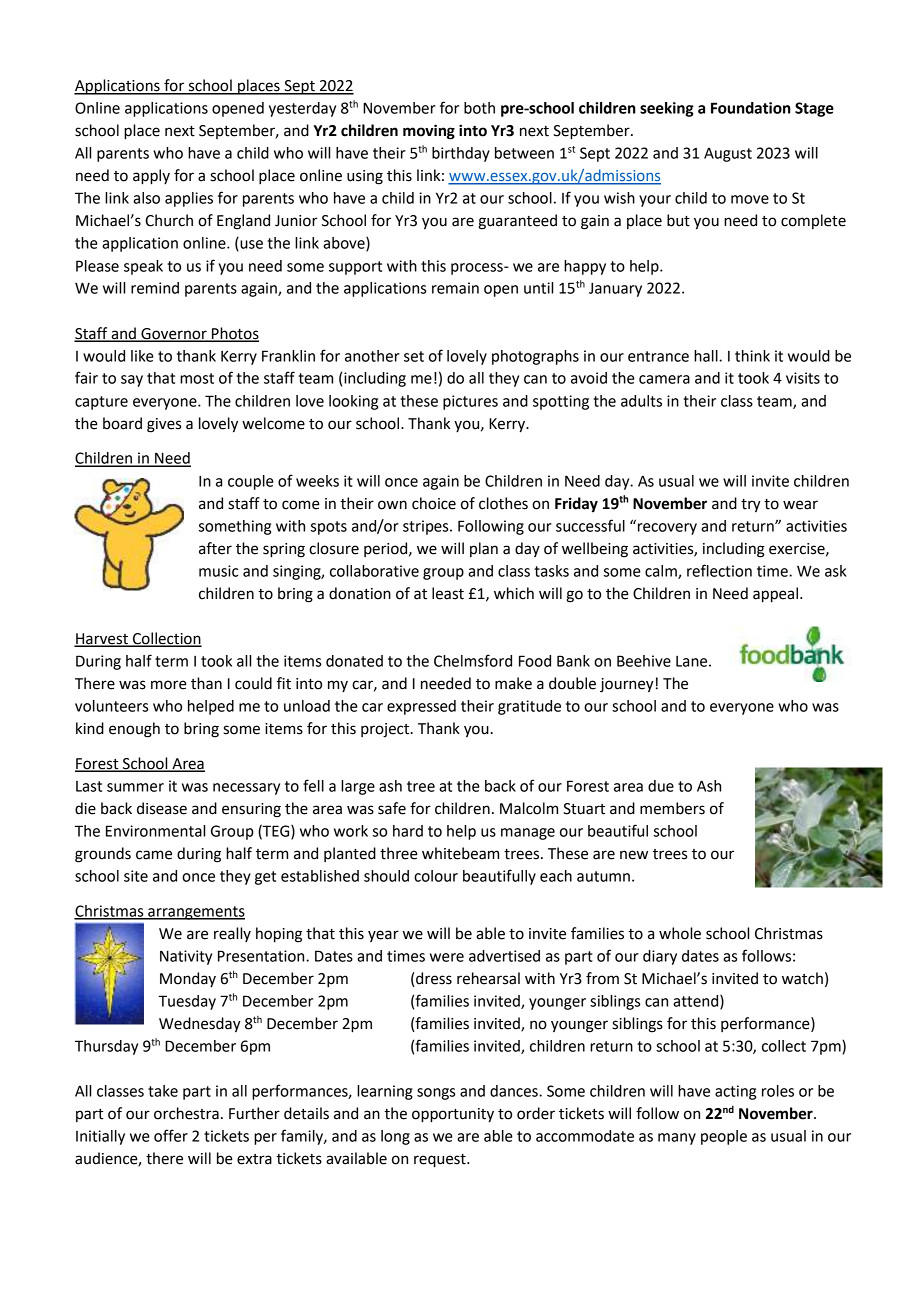  I want to click on opportunity, so click(453, 1115).
